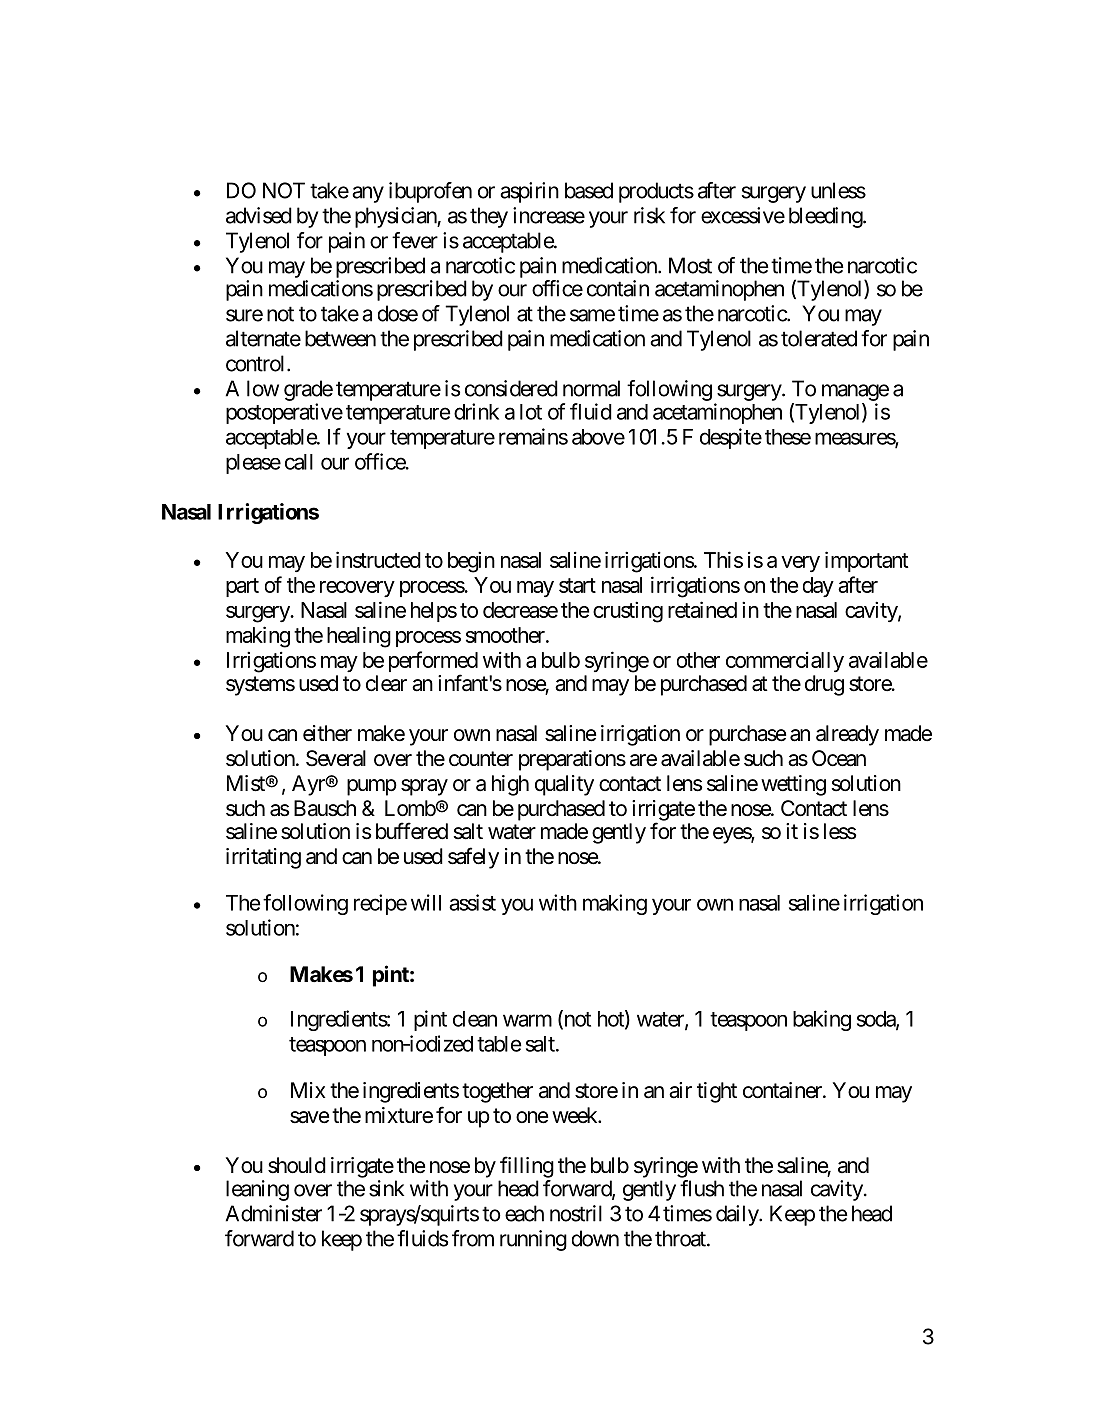  Describe the element at coordinates (819, 338) in the screenshot. I see `tolerated` at that location.
